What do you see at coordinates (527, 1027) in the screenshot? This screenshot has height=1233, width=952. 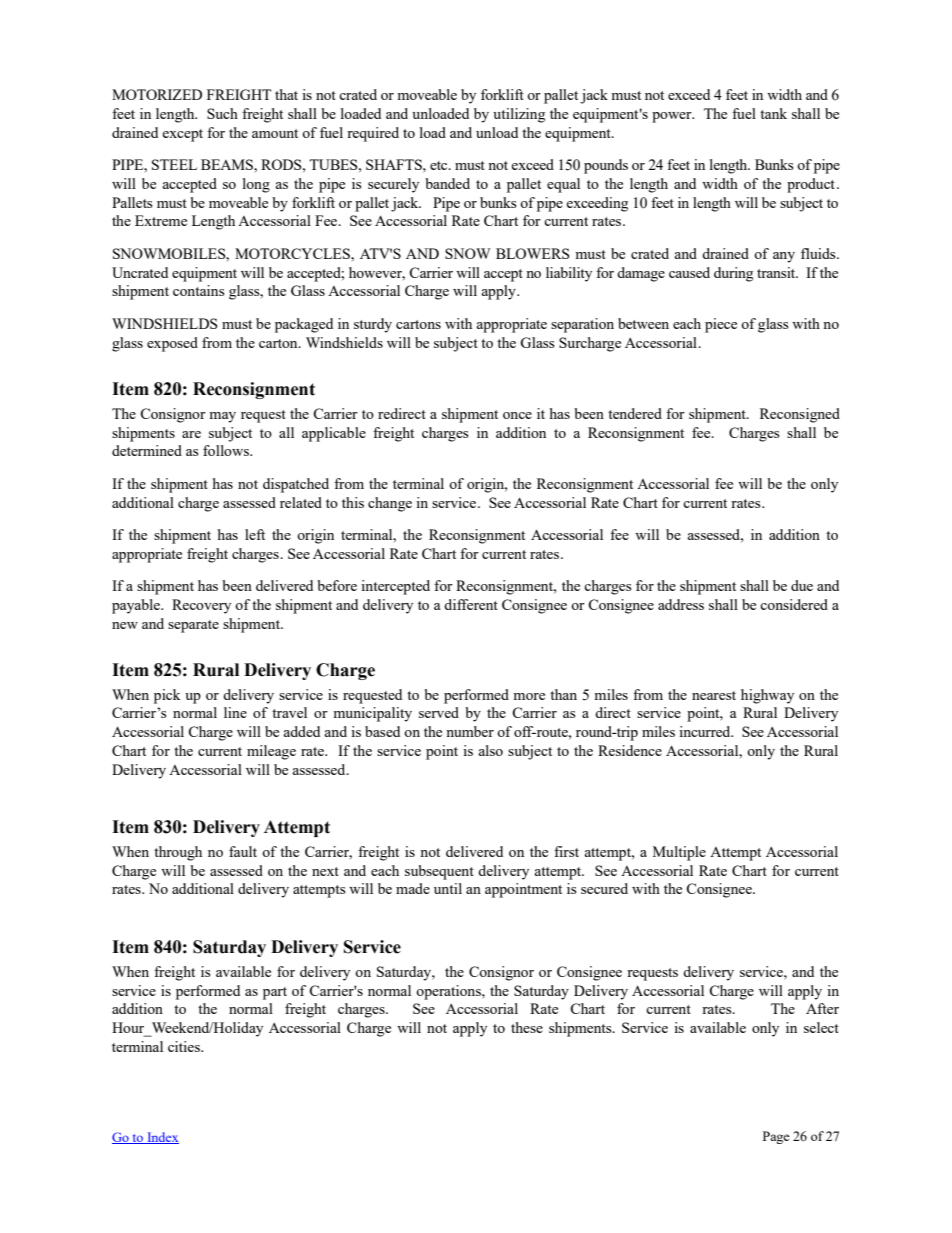 I see `these` at bounding box center [527, 1027].
